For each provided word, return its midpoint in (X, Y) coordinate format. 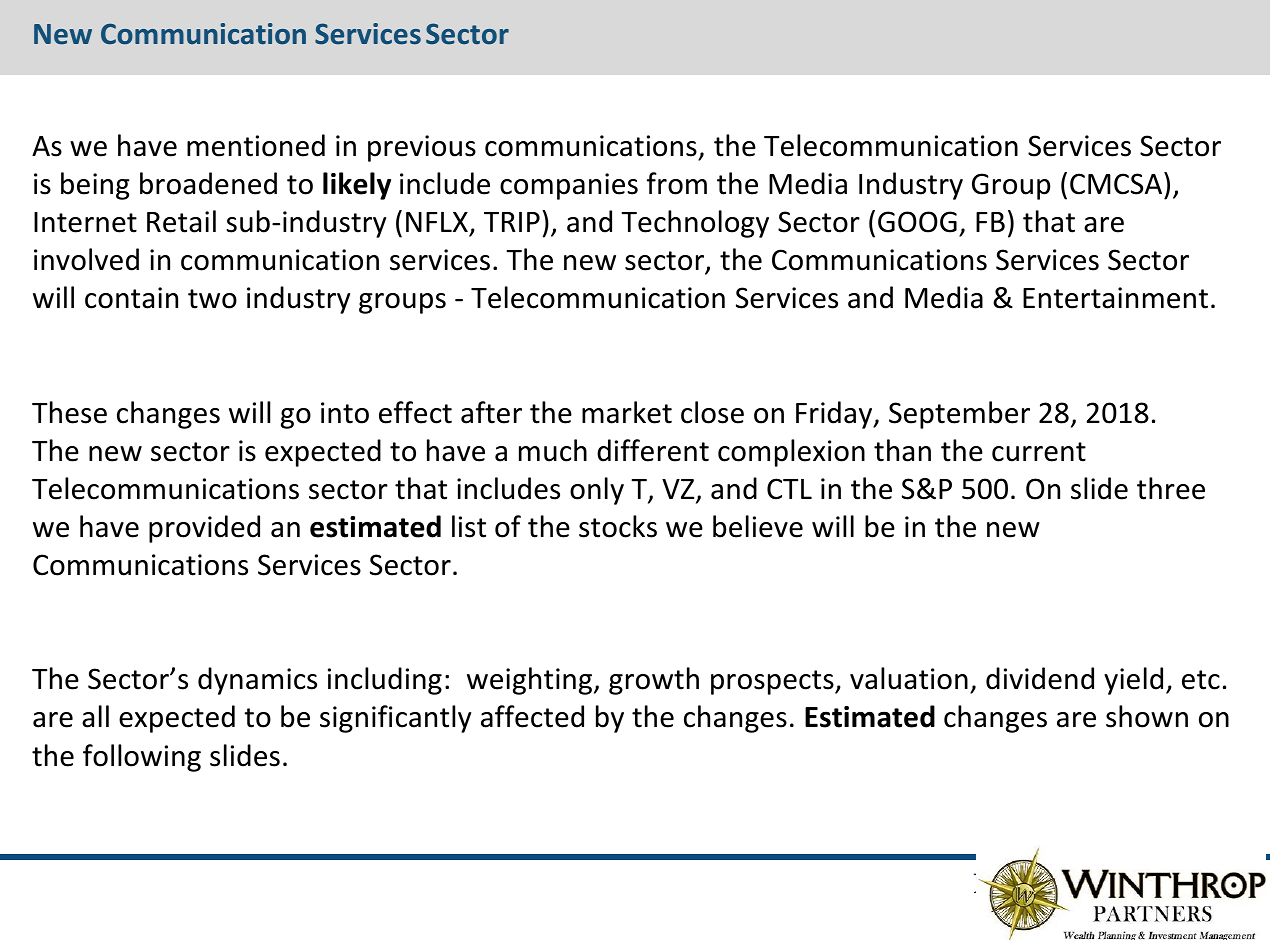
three (1171, 488)
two (212, 299)
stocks (618, 526)
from (677, 183)
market (627, 412)
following (142, 758)
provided (204, 529)
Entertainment (1115, 298)
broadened (208, 183)
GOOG (917, 222)
